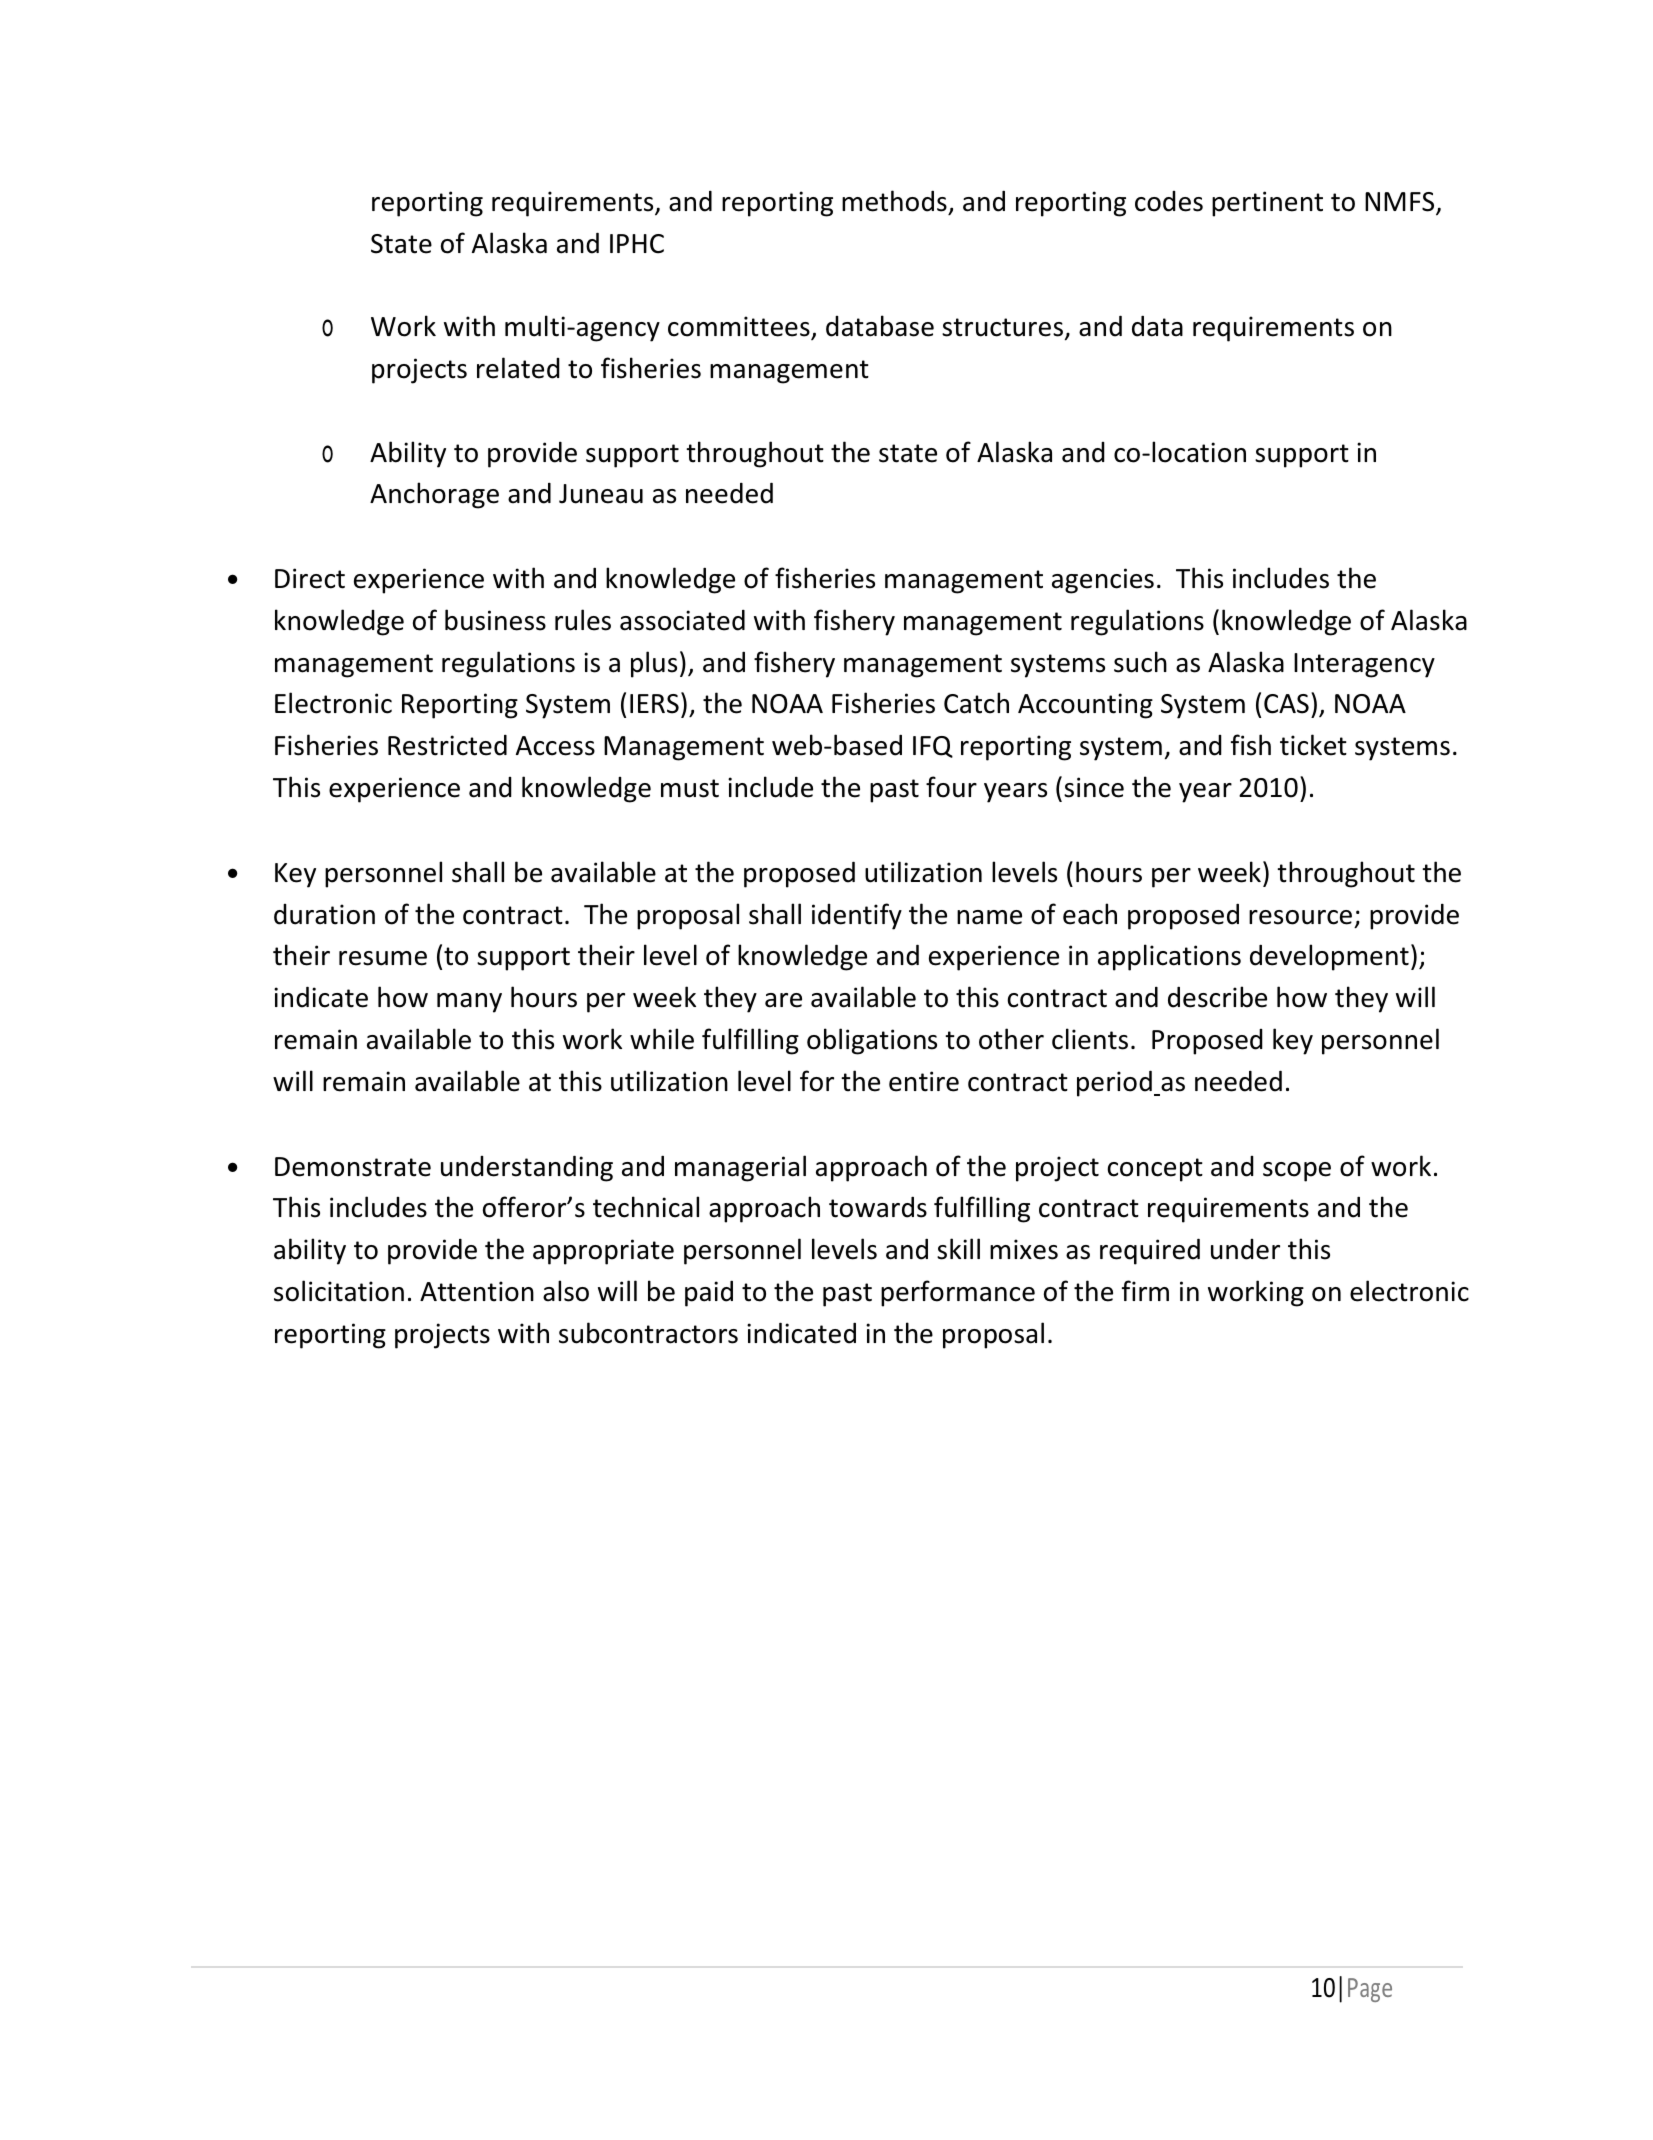 Image resolution: width=1653 pixels, height=2140 pixels. What do you see at coordinates (878, 1207) in the document?
I see `towards` at bounding box center [878, 1207].
